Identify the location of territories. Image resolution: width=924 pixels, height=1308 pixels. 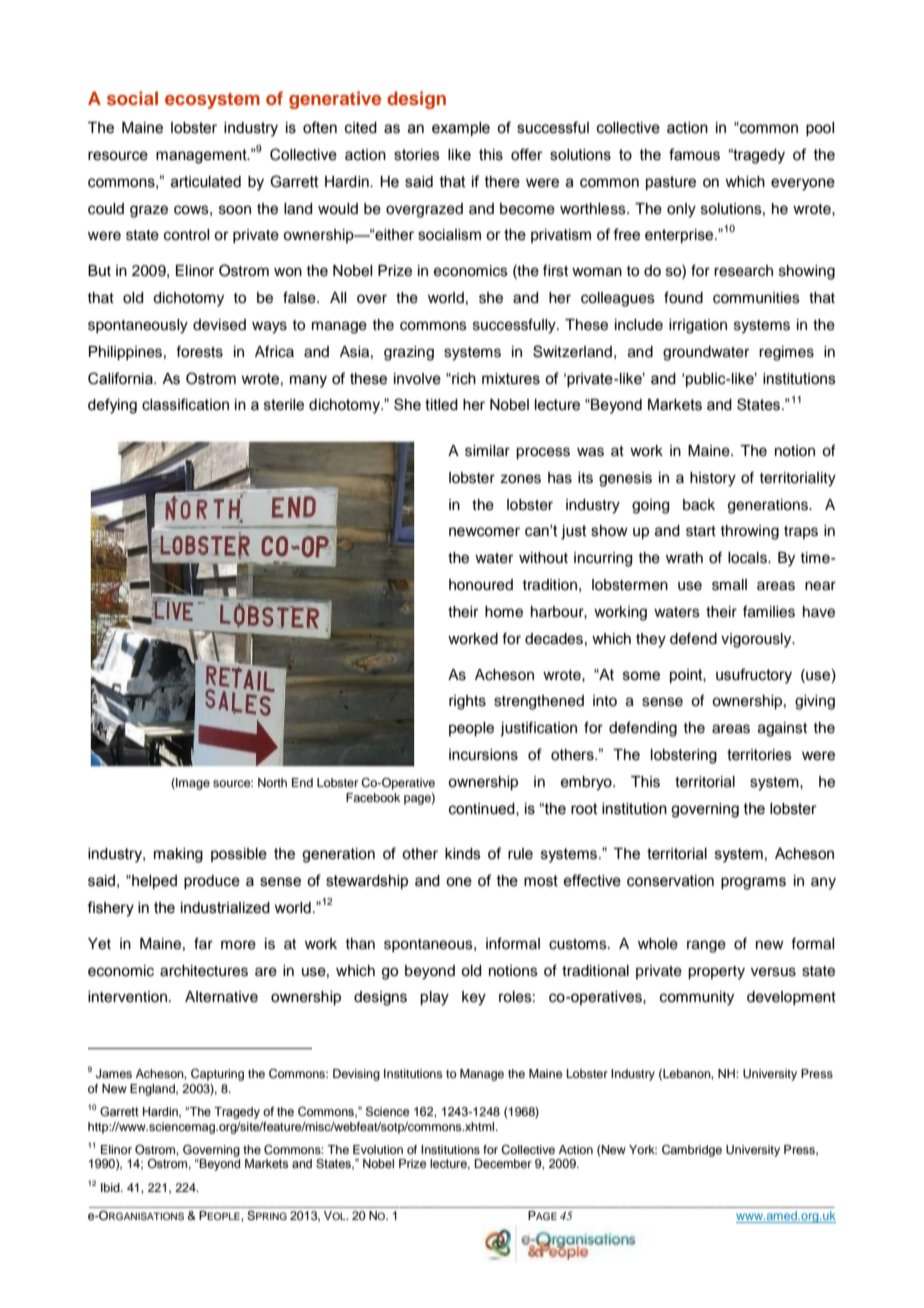
(759, 755).
